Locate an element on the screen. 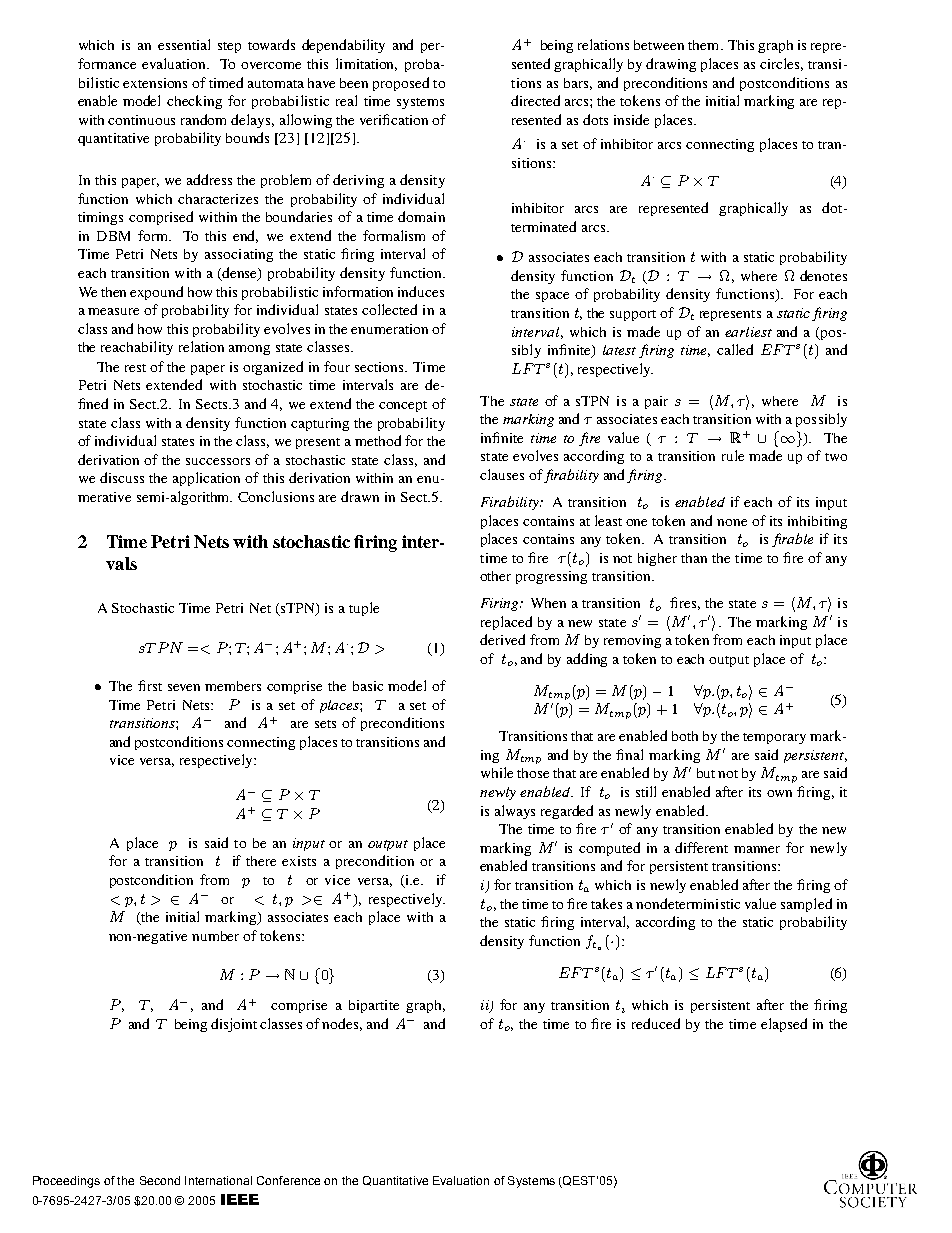  there is located at coordinates (261, 861).
